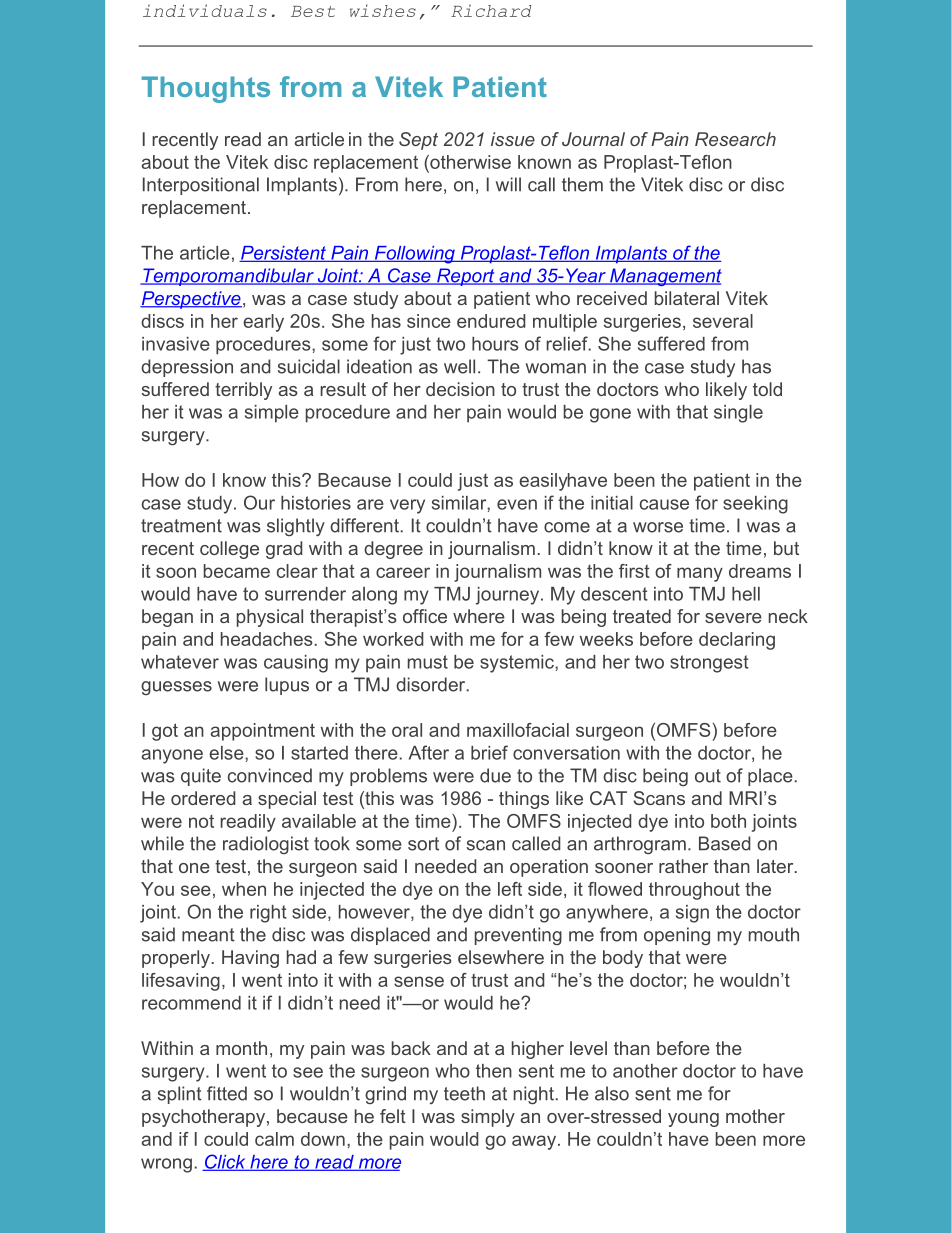  Describe the element at coordinates (488, 1118) in the image. I see `simply` at that location.
